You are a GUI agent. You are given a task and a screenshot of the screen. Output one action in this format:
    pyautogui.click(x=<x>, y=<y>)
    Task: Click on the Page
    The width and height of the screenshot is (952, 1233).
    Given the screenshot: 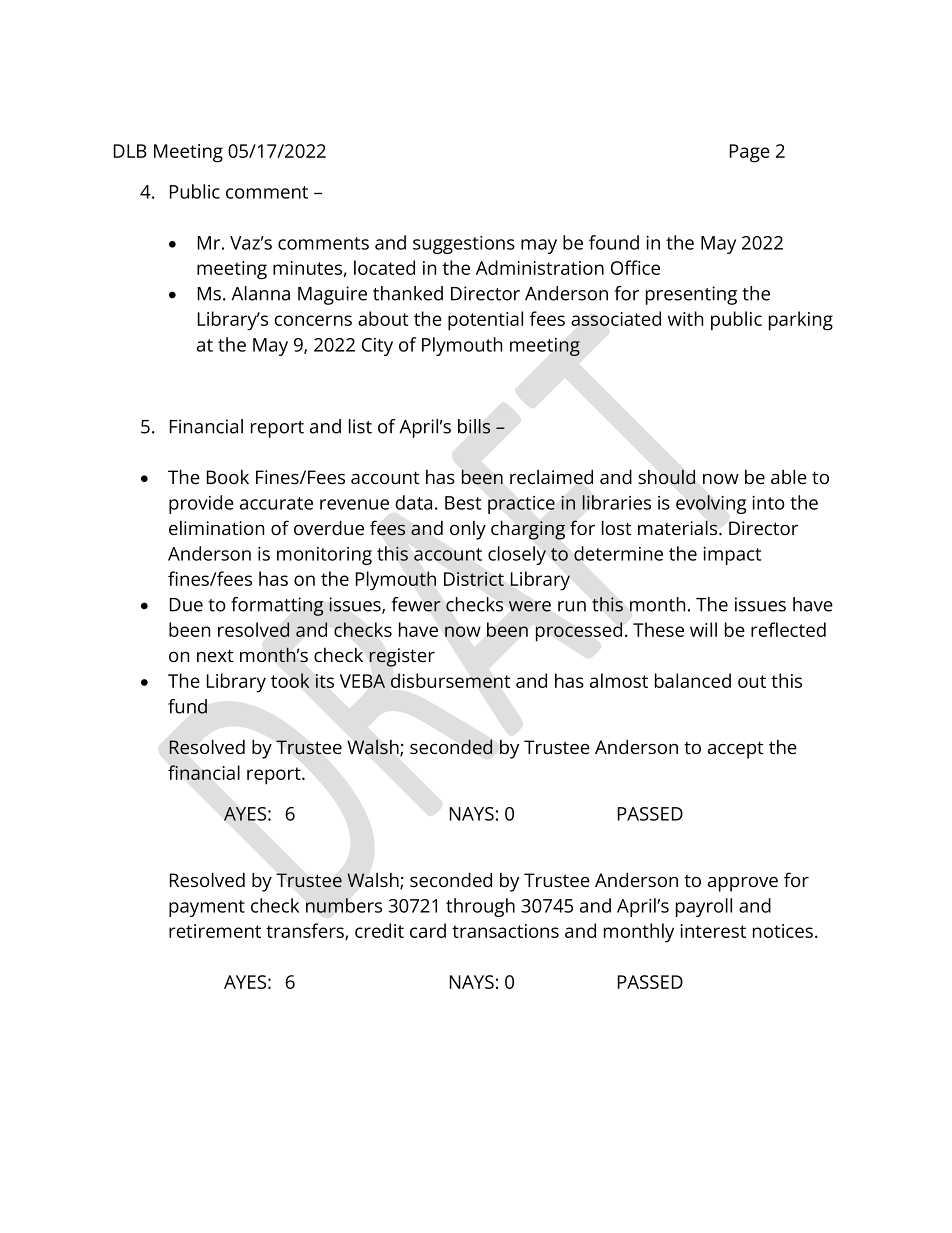 What is the action you would take?
    pyautogui.click(x=750, y=153)
